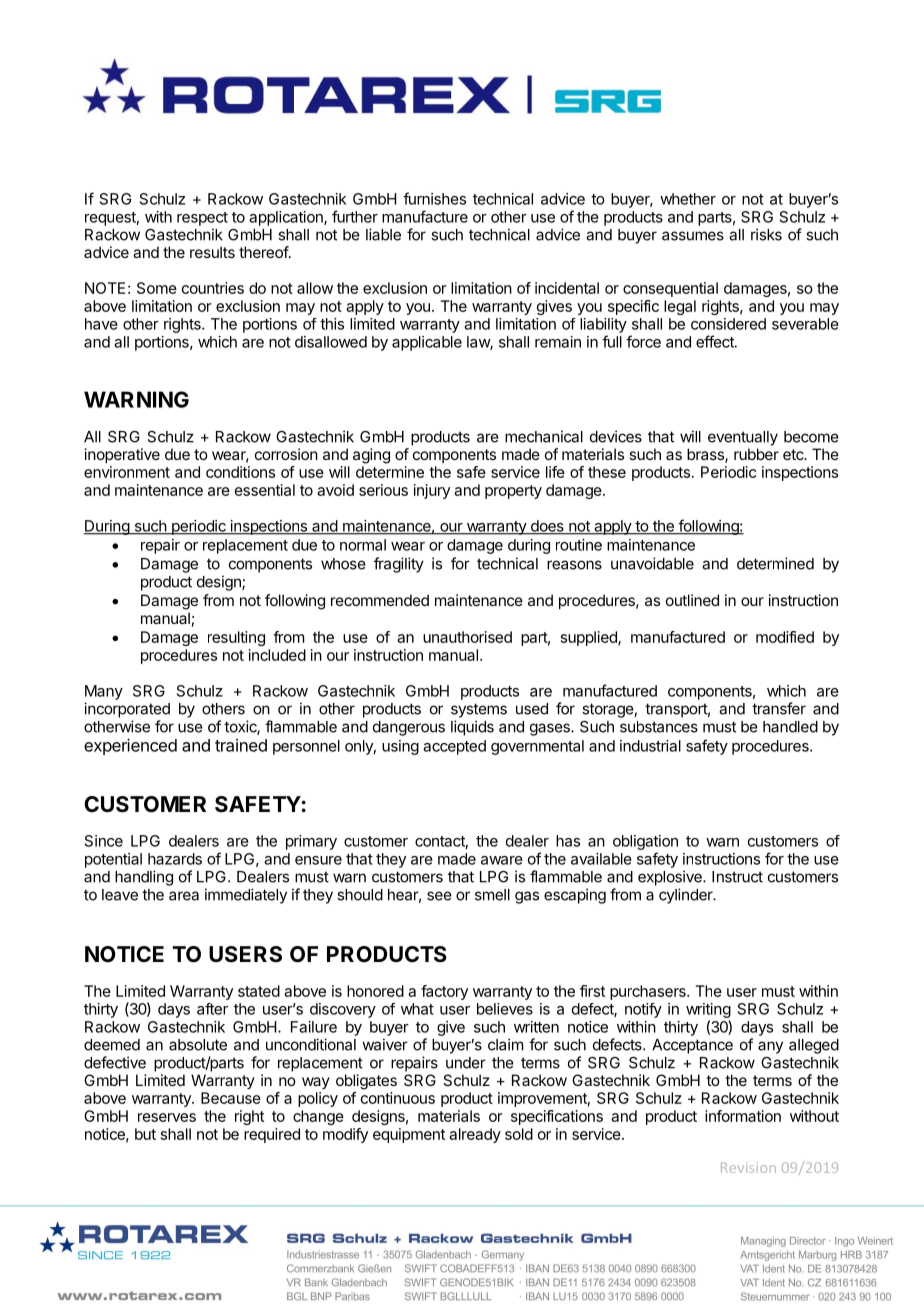  What do you see at coordinates (693, 236) in the screenshot?
I see `assumes` at bounding box center [693, 236].
